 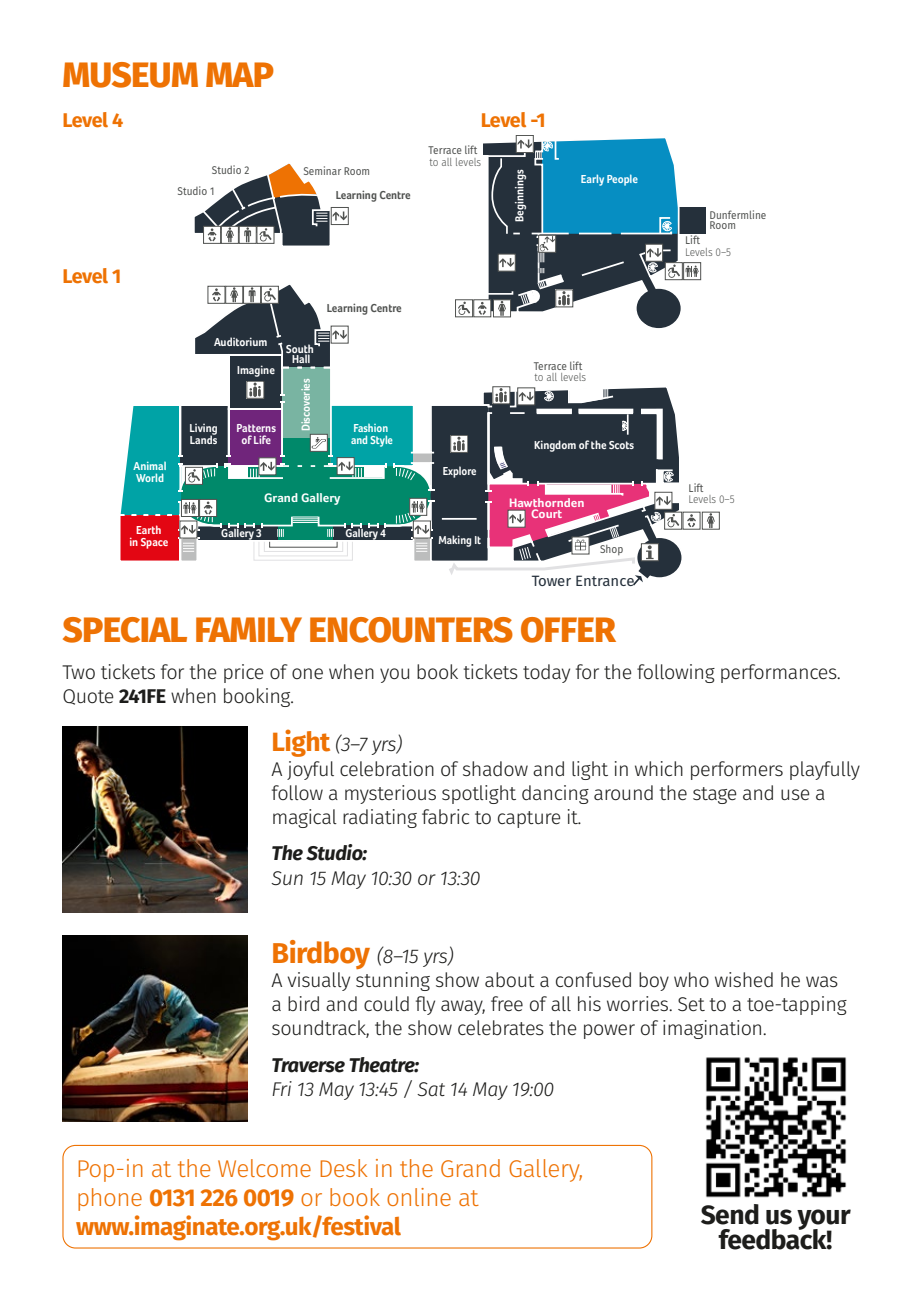 What do you see at coordinates (621, 445) in the screenshot?
I see `Scots` at bounding box center [621, 445].
